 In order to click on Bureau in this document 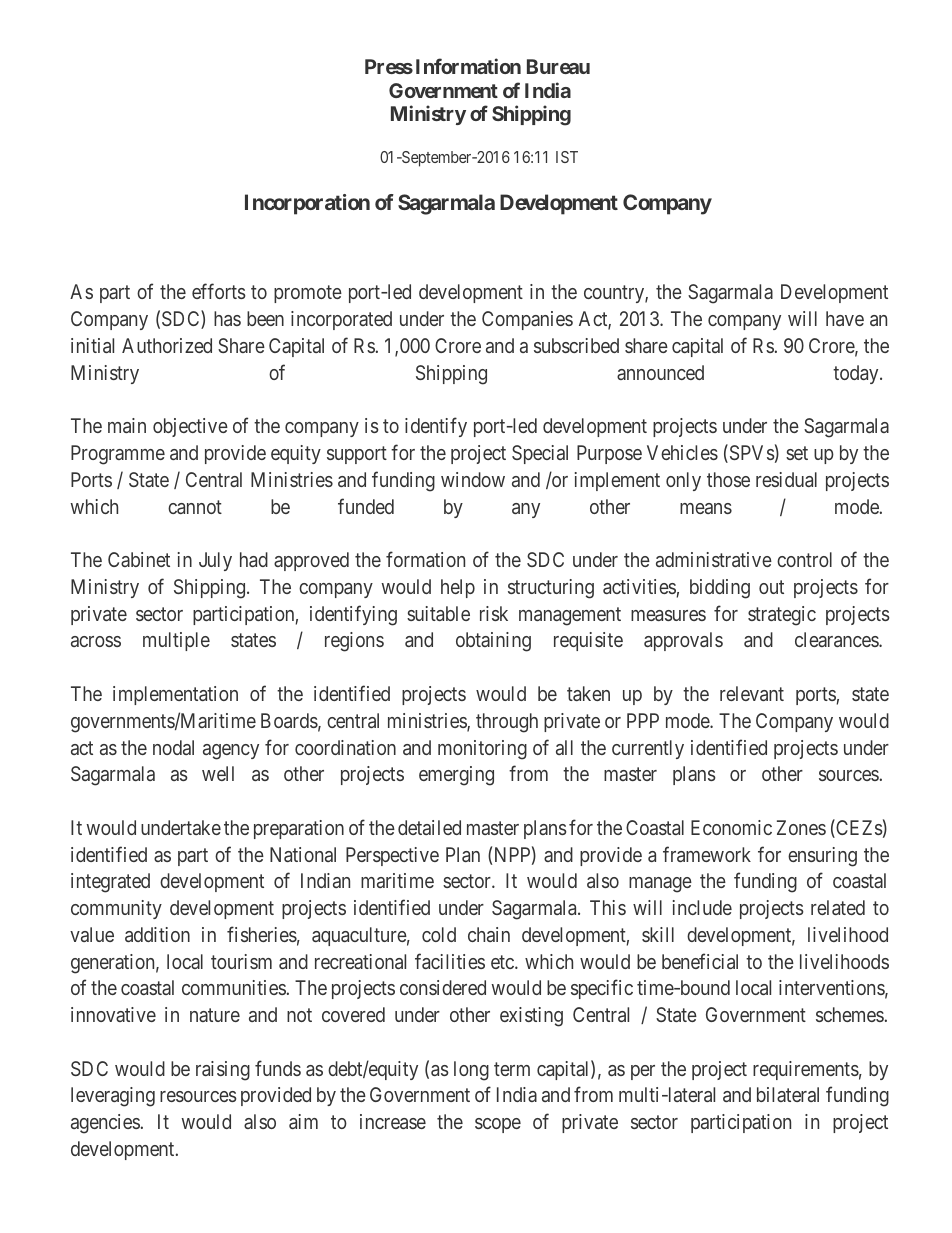, I will do `click(558, 66)`.
